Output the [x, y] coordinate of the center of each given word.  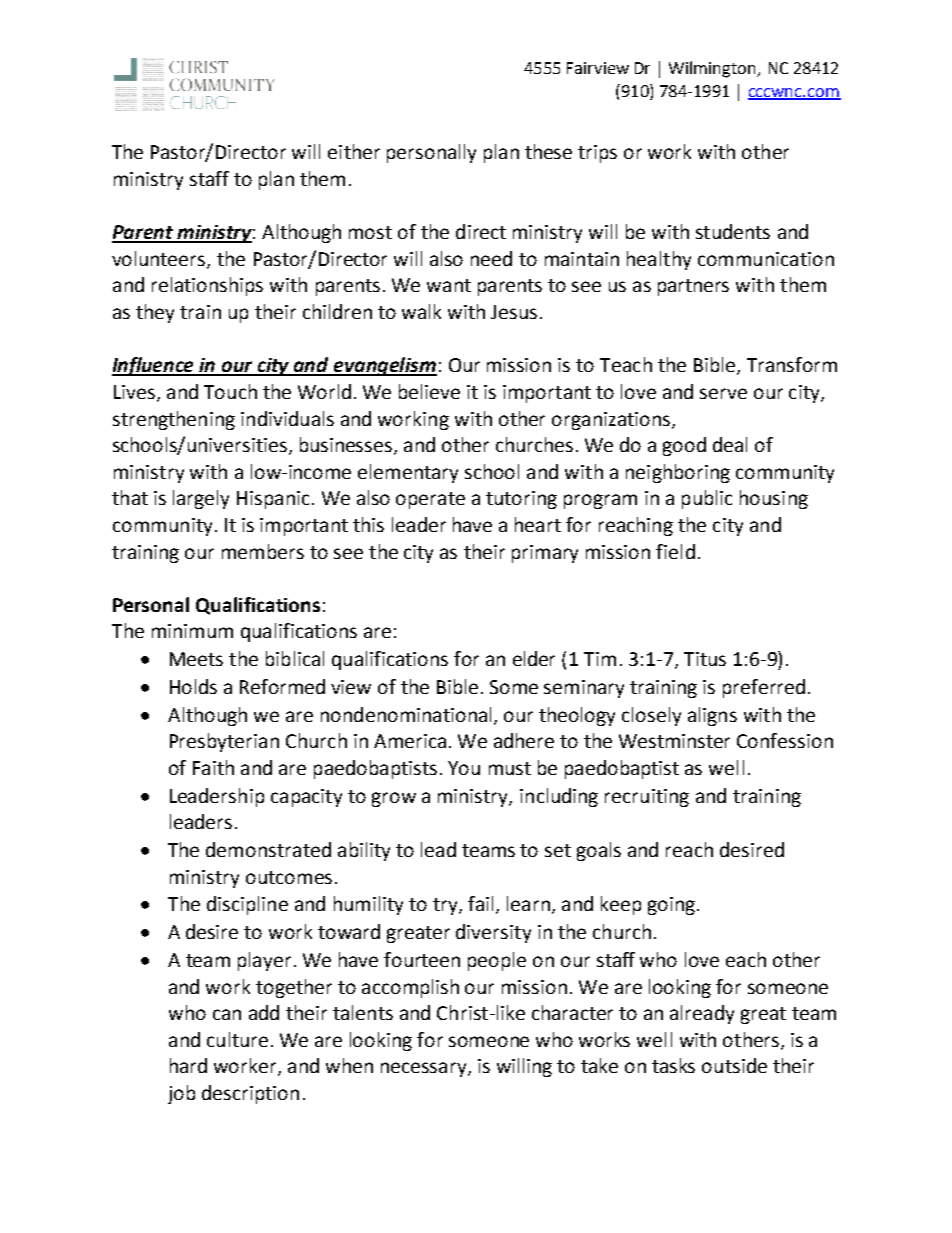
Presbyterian [224, 742]
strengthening [174, 420]
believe [429, 391]
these [548, 151]
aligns [712, 716]
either [354, 151]
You [464, 768]
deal [730, 444]
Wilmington [714, 69]
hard [188, 1065]
